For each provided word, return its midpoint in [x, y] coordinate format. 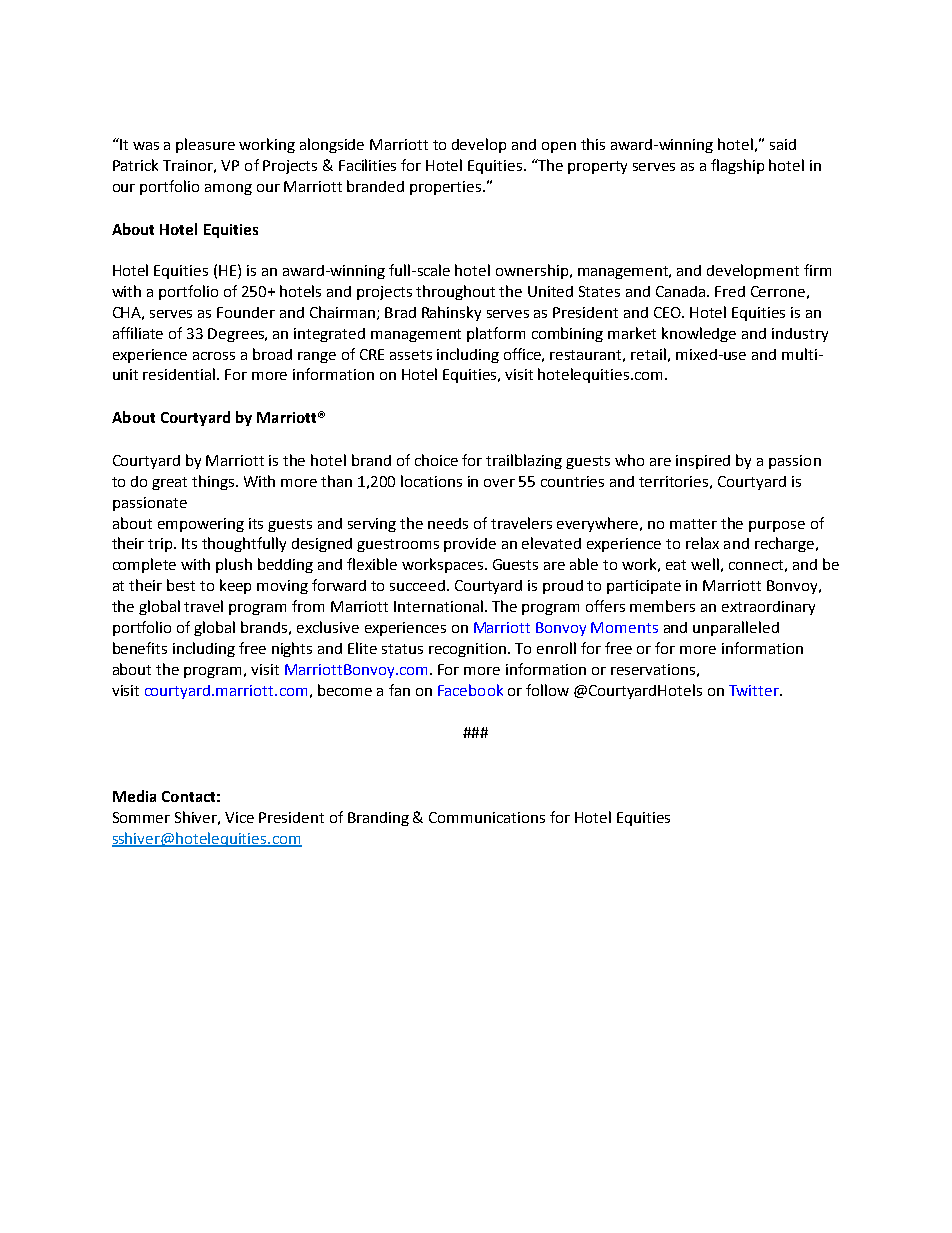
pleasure [205, 145]
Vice [239, 817]
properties [447, 188]
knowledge [699, 334]
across [214, 356]
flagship [737, 166]
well [705, 564]
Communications [487, 817]
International [438, 606]
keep [235, 586]
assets [411, 355]
